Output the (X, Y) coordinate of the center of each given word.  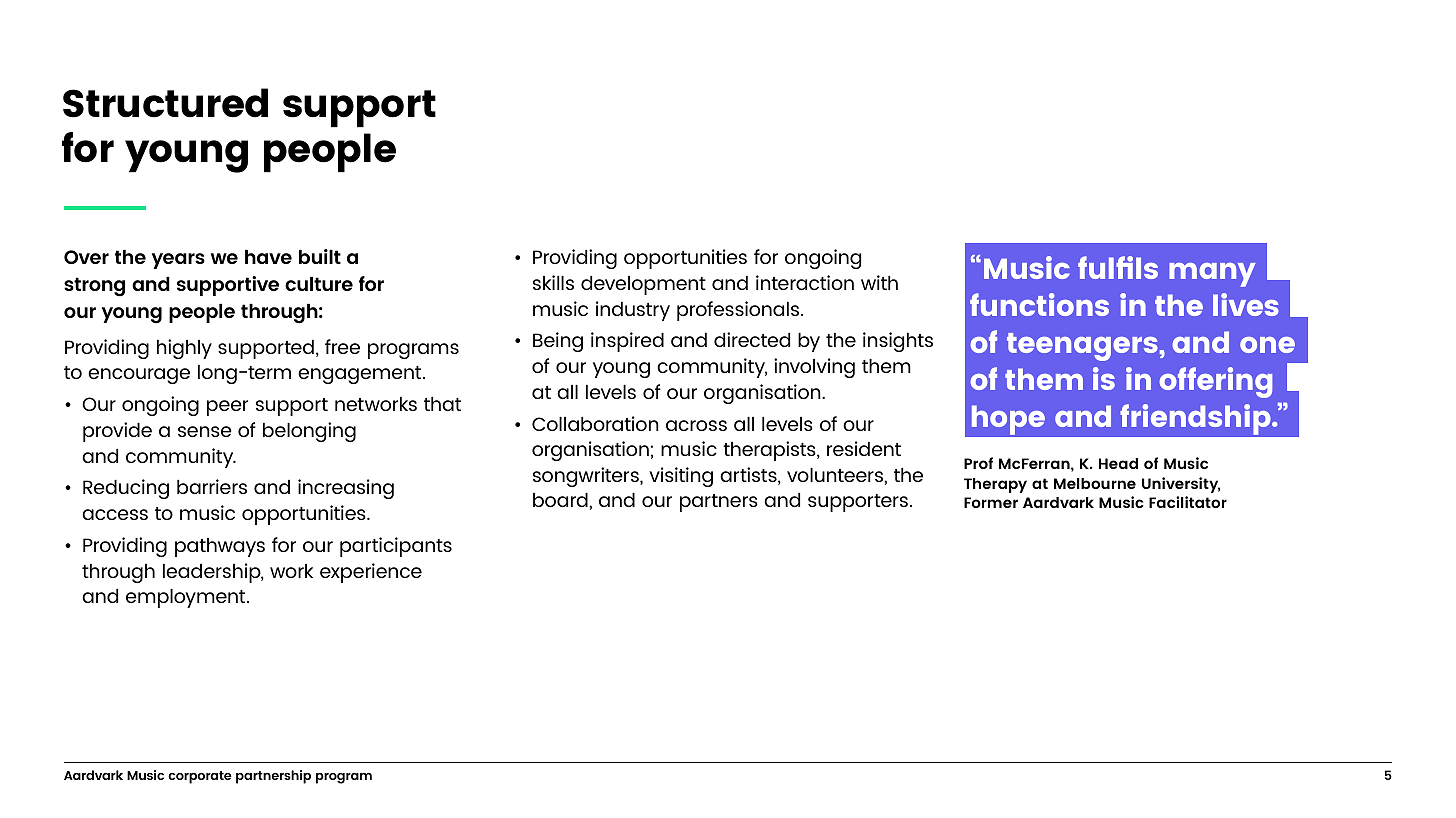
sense (205, 431)
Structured (165, 103)
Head (1118, 463)
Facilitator (1188, 502)
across (696, 425)
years (178, 261)
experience (371, 573)
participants (396, 547)
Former (991, 502)
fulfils (1118, 267)
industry (633, 311)
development (643, 285)
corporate (200, 777)
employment (187, 598)
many (1212, 275)
